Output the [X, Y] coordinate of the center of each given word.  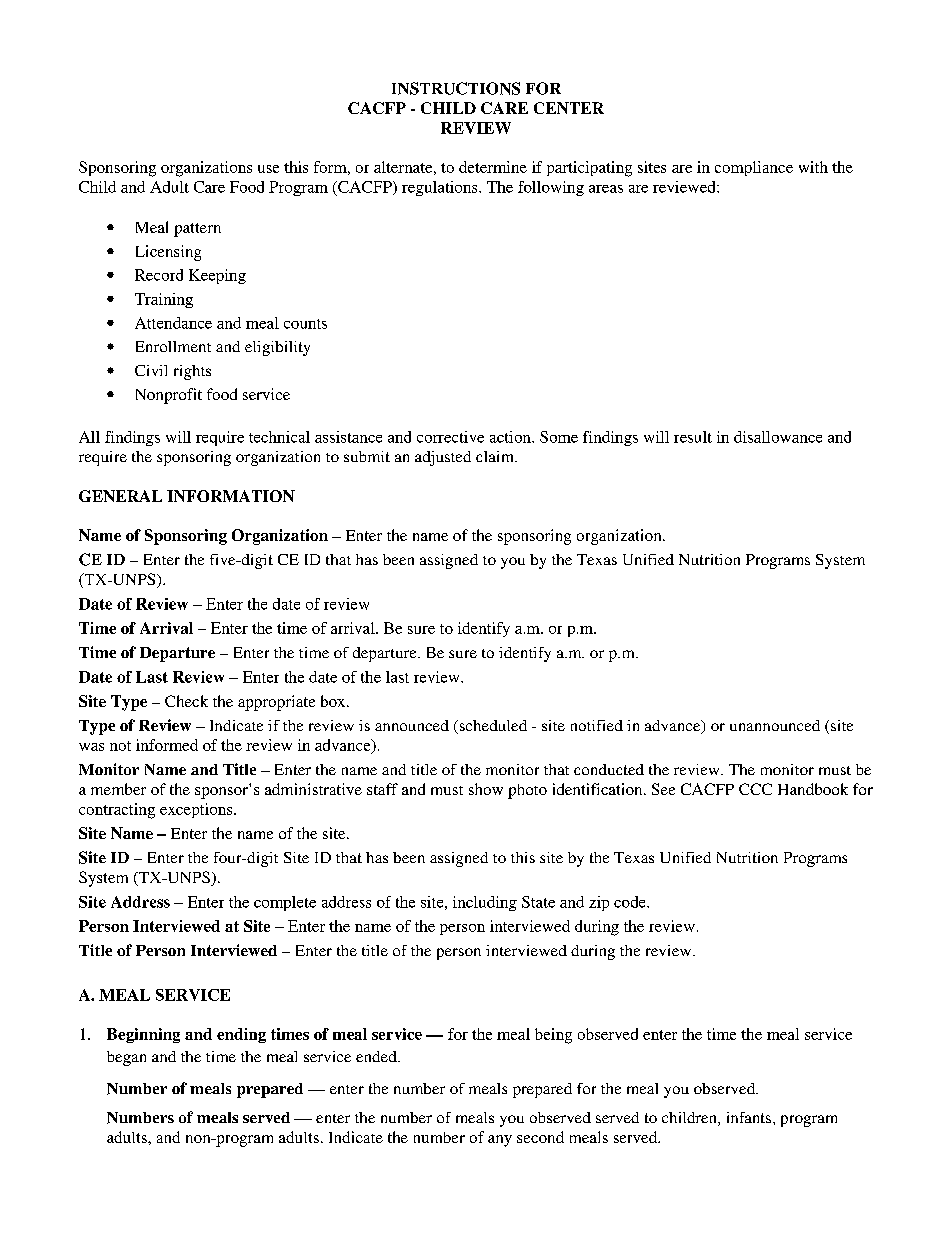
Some [559, 437]
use [268, 169]
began [126, 1058]
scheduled [492, 727]
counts [305, 324]
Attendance [173, 323]
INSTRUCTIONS [456, 88]
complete [285, 903]
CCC [755, 789]
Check [186, 701]
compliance [754, 168]
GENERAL [120, 496]
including [485, 903]
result [693, 437]
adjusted [443, 458]
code [631, 902]
